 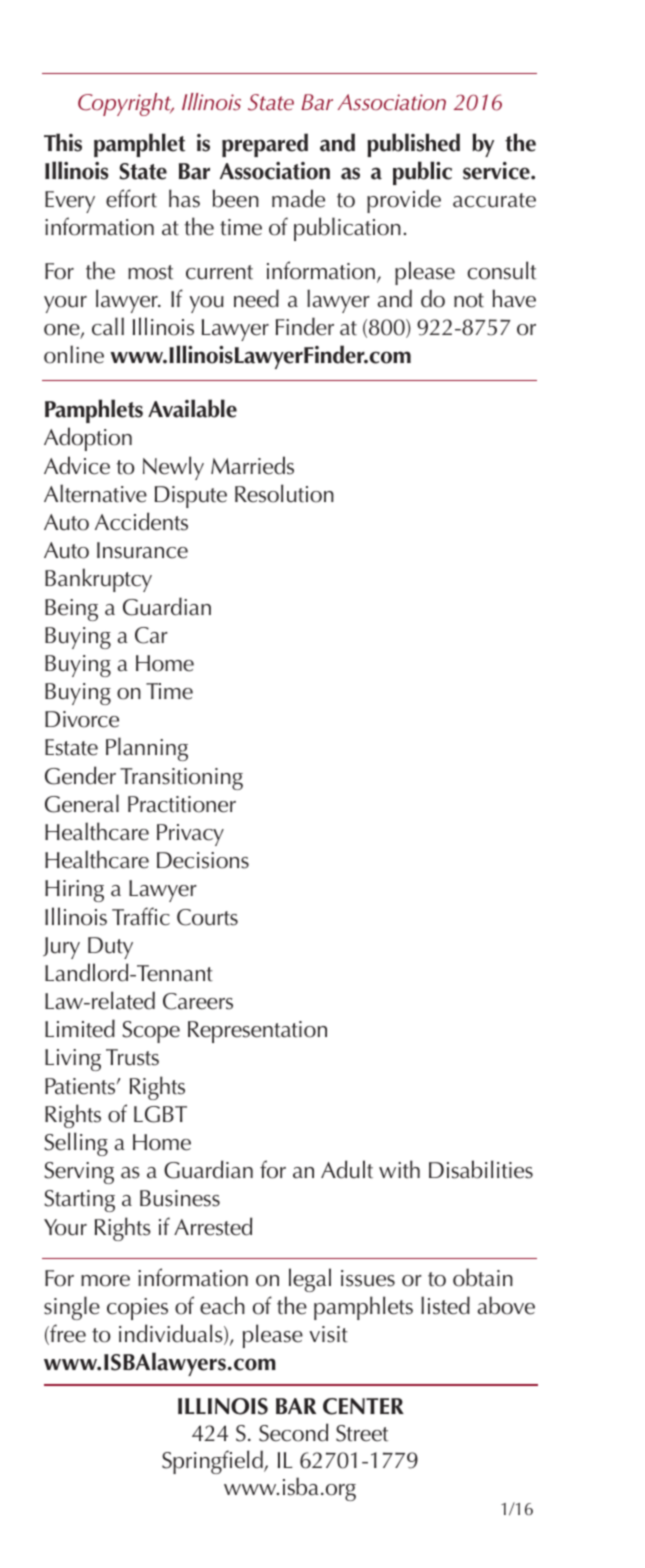 What do you see at coordinates (137, 1309) in the document?
I see `copies` at bounding box center [137, 1309].
